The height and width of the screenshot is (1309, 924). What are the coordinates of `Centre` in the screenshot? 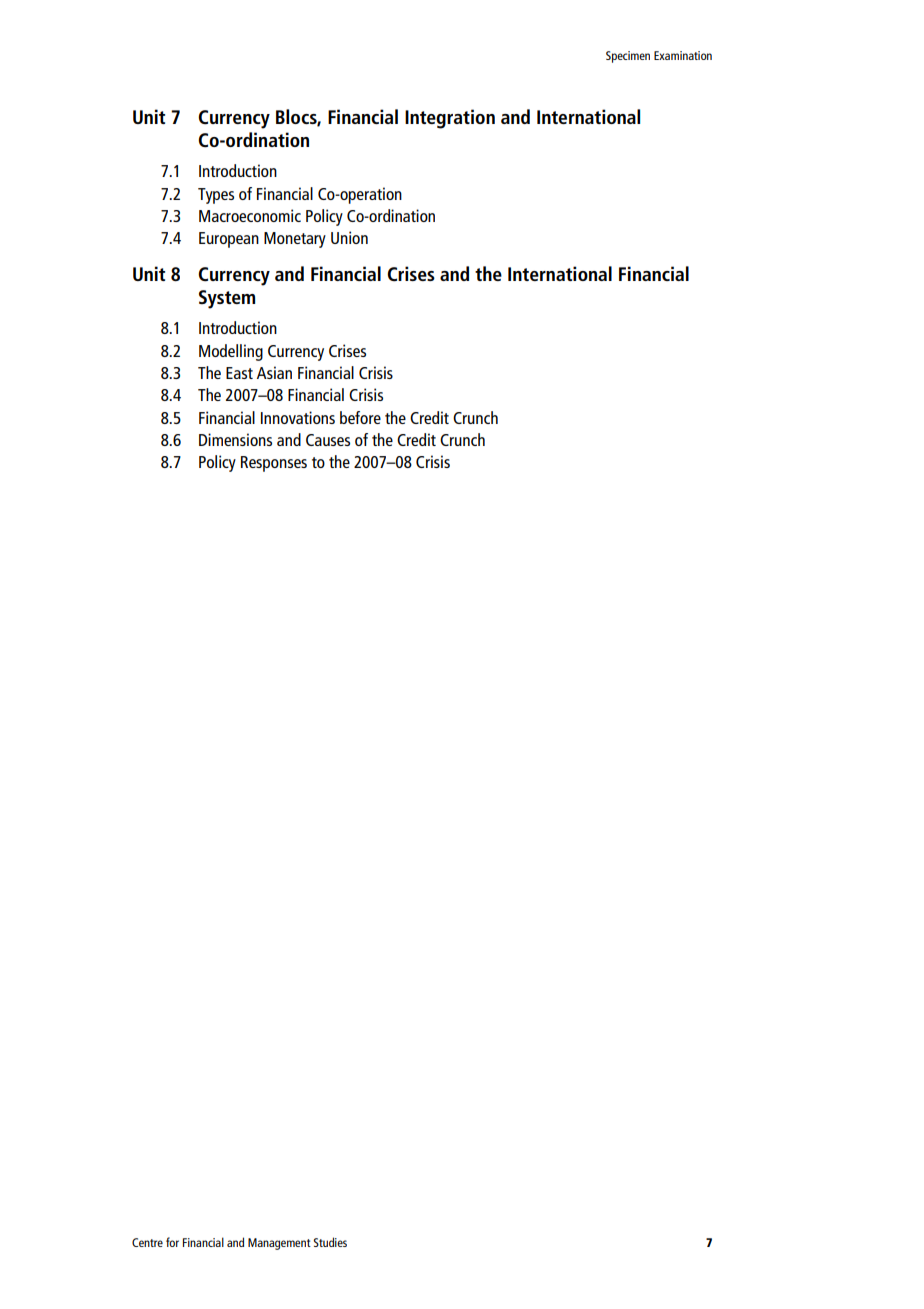 It's located at (147, 1242).
